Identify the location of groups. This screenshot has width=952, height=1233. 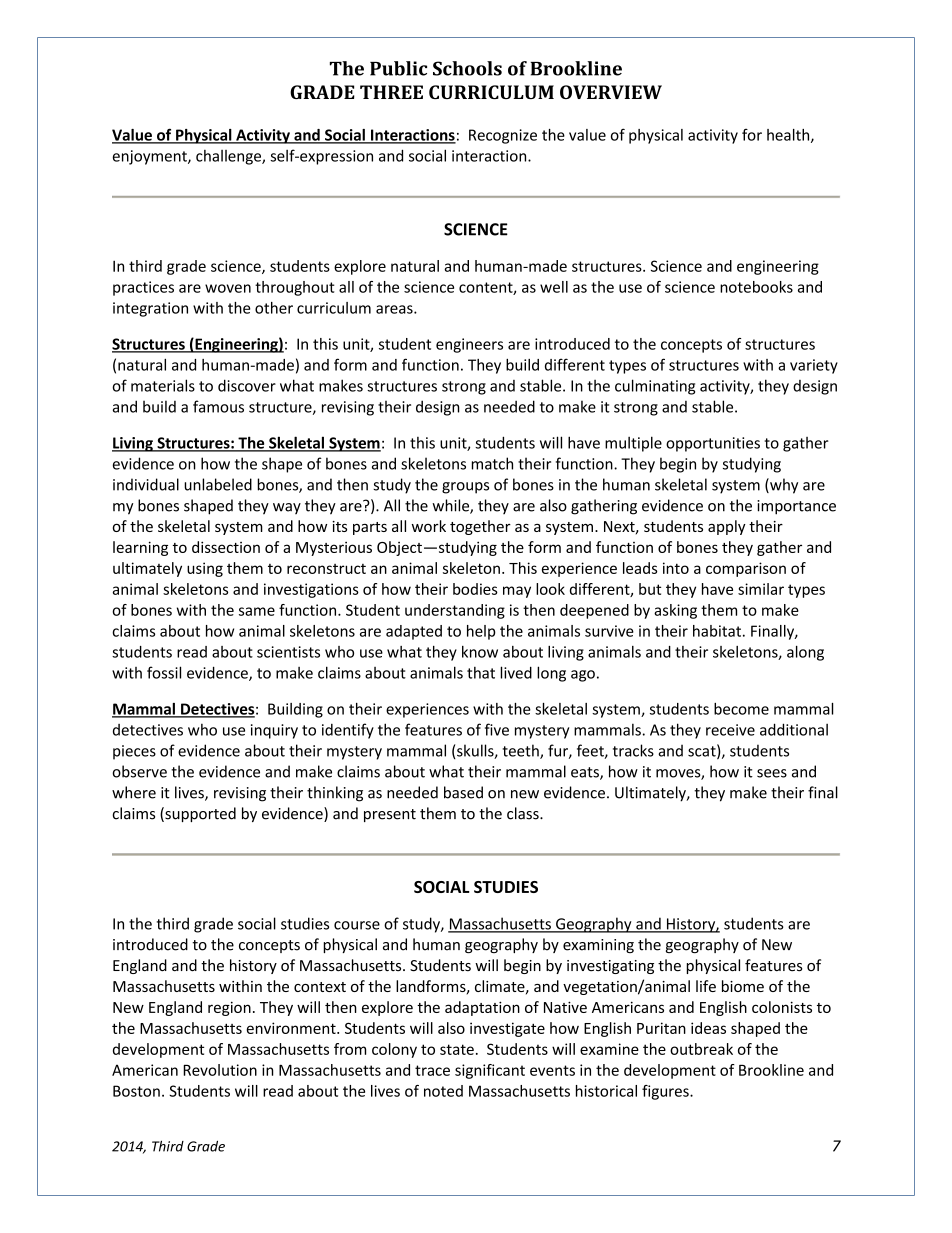
(465, 488).
